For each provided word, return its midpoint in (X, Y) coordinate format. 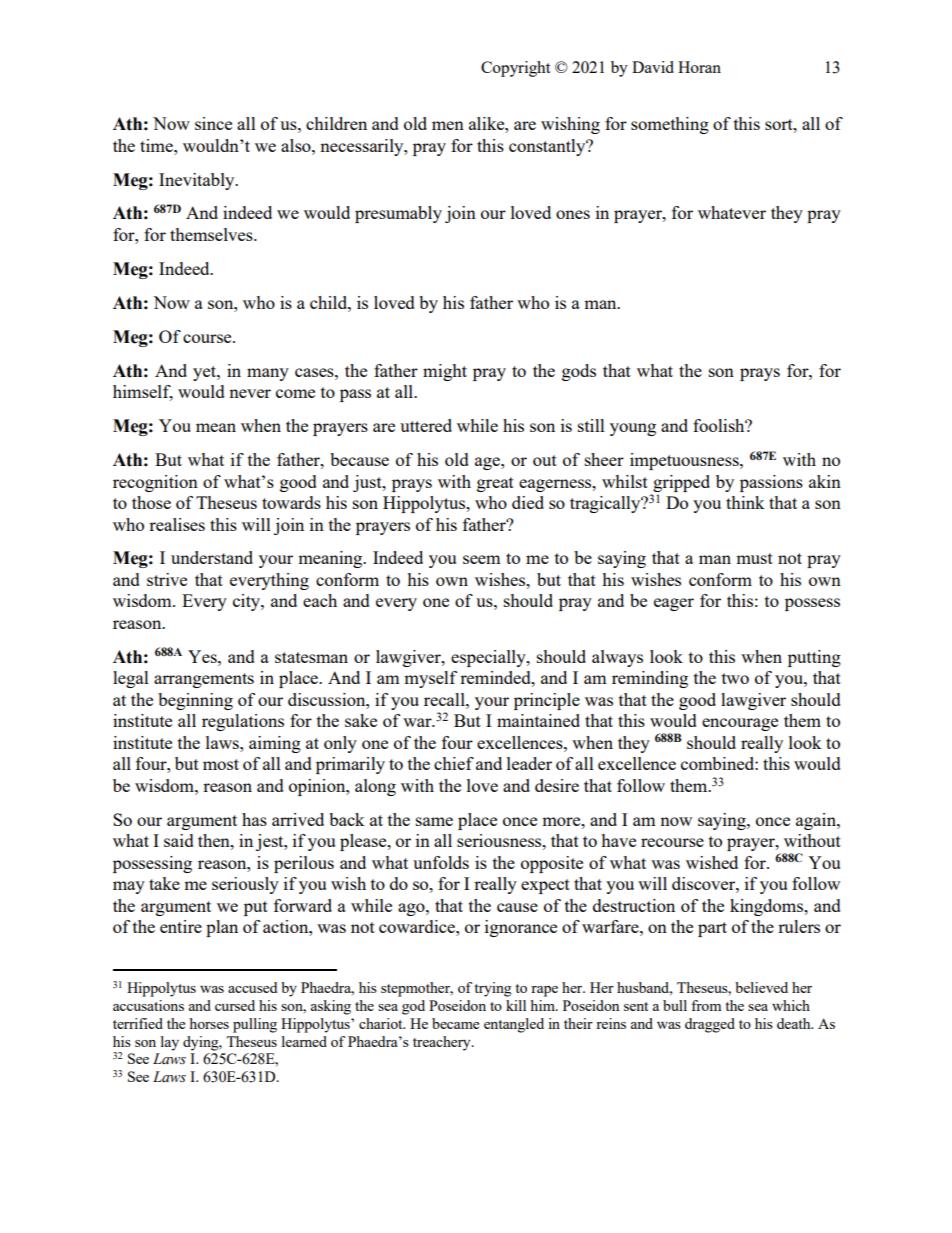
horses (209, 1023)
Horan (699, 67)
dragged (710, 1025)
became (455, 1023)
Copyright (515, 69)
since (213, 123)
